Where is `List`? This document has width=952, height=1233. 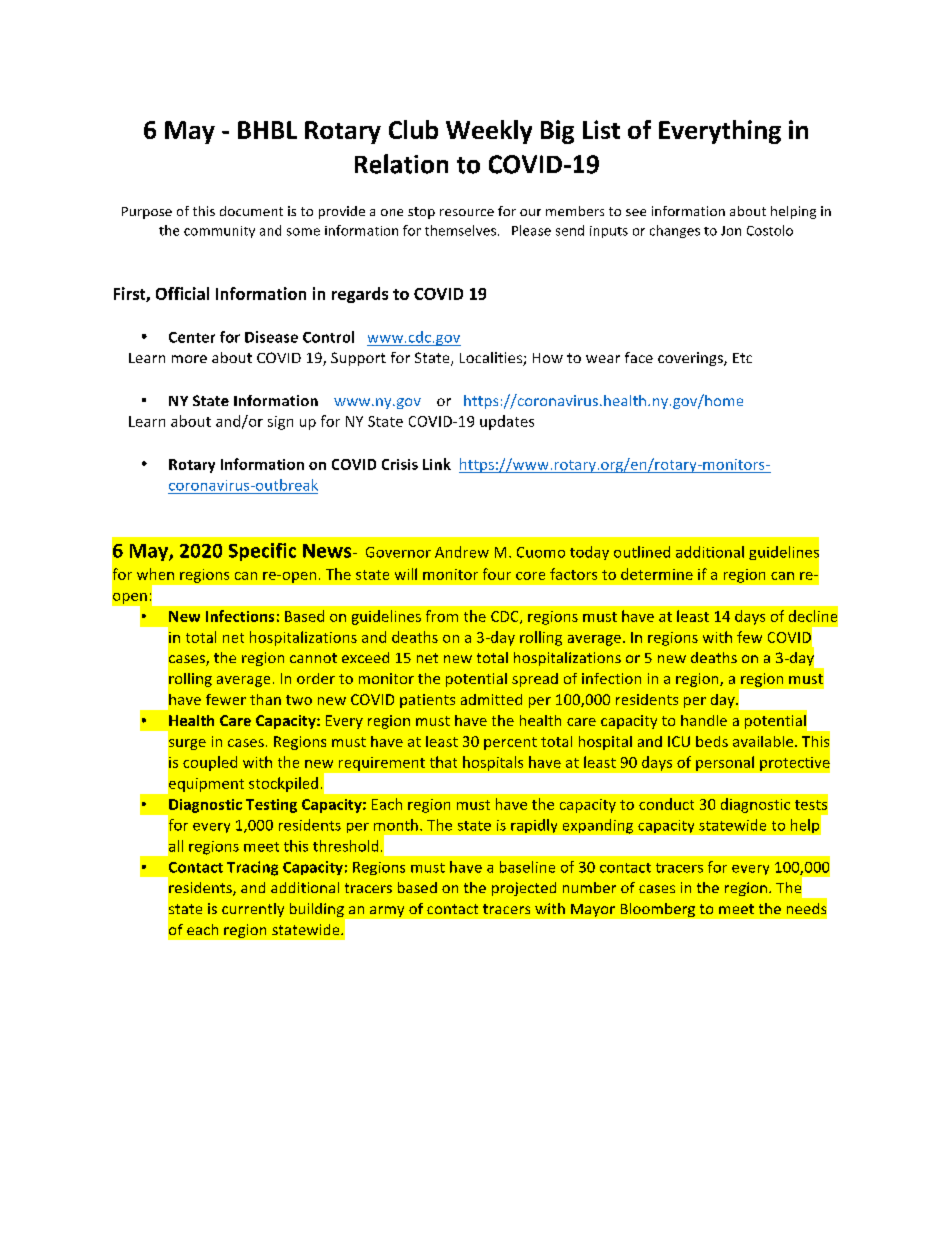 List is located at coordinates (601, 129).
